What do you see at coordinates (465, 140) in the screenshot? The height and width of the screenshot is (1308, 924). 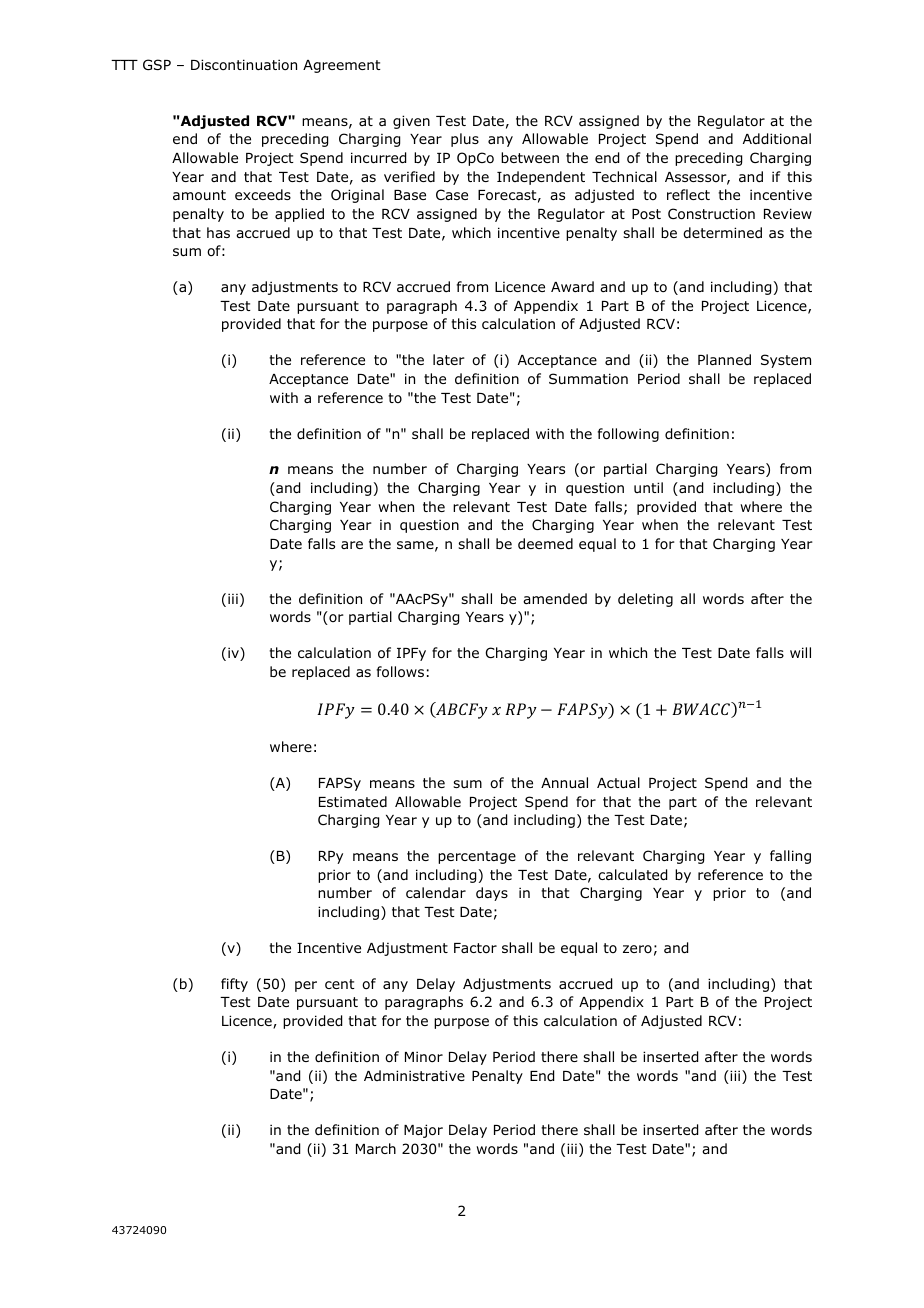 I see `plus` at bounding box center [465, 140].
